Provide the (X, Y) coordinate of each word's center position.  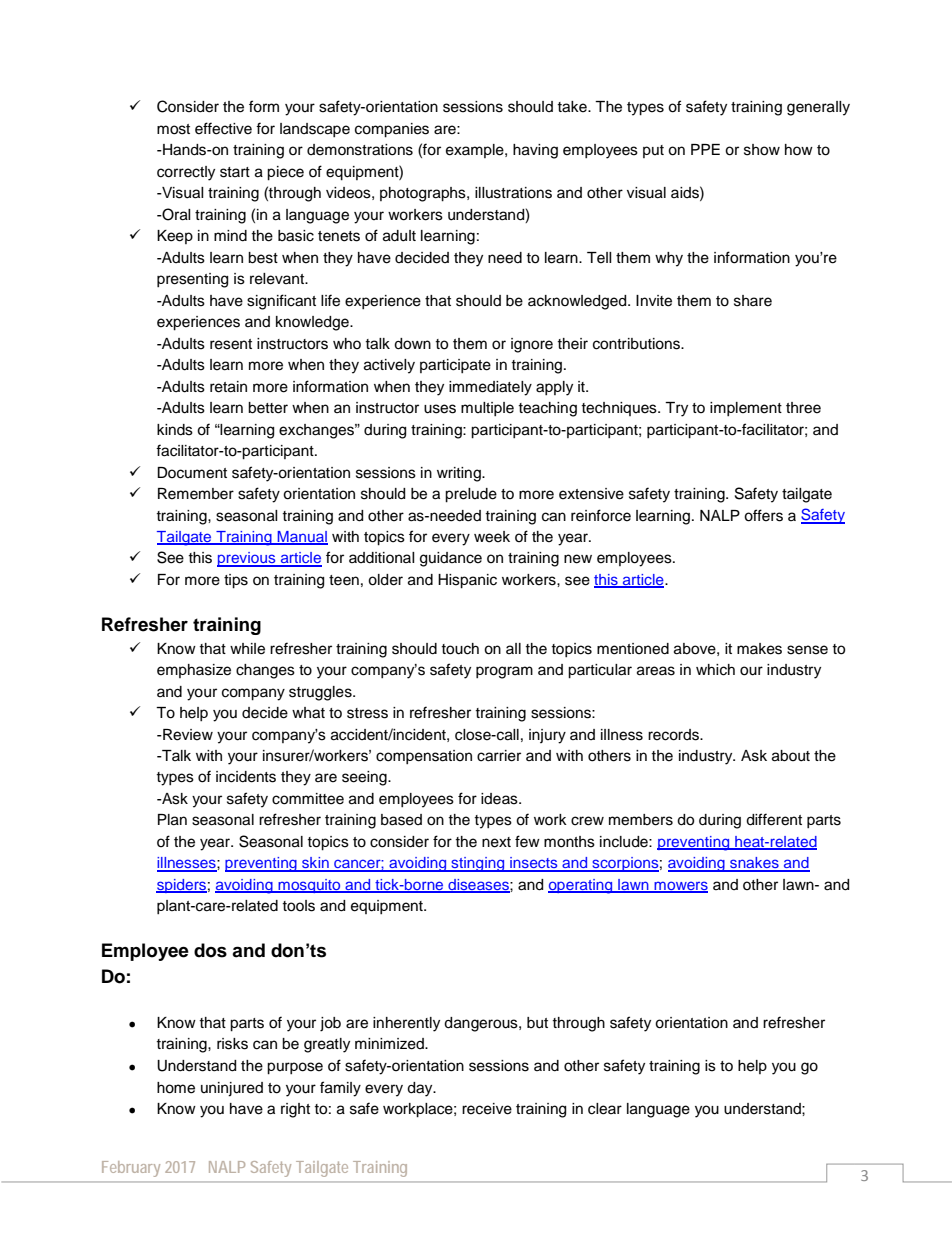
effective (223, 128)
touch (460, 649)
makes (759, 649)
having (535, 151)
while (247, 649)
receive (487, 1109)
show (762, 150)
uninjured (232, 1089)
